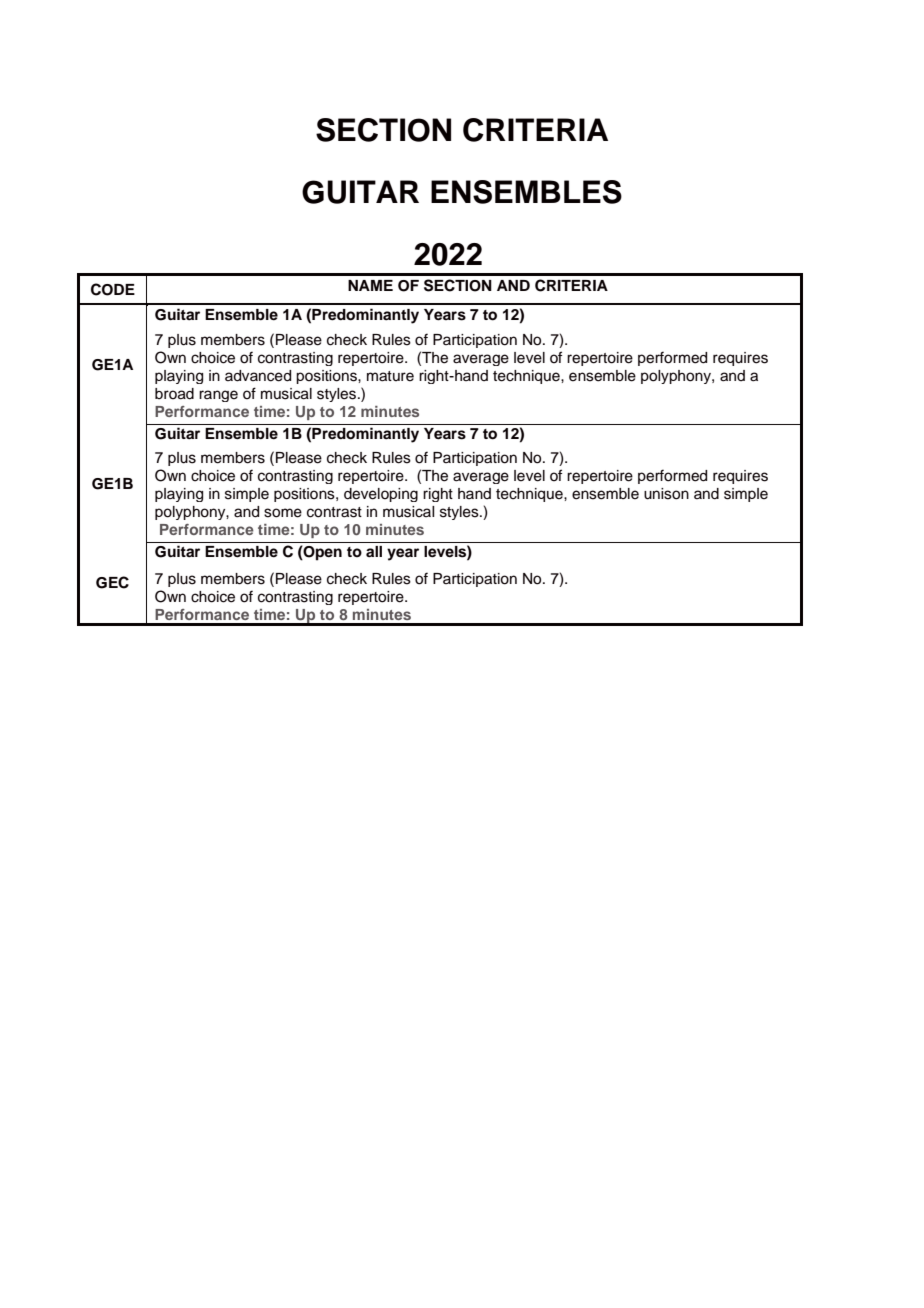 The image size is (924, 1308). What do you see at coordinates (381, 495) in the page?
I see `developing` at bounding box center [381, 495].
